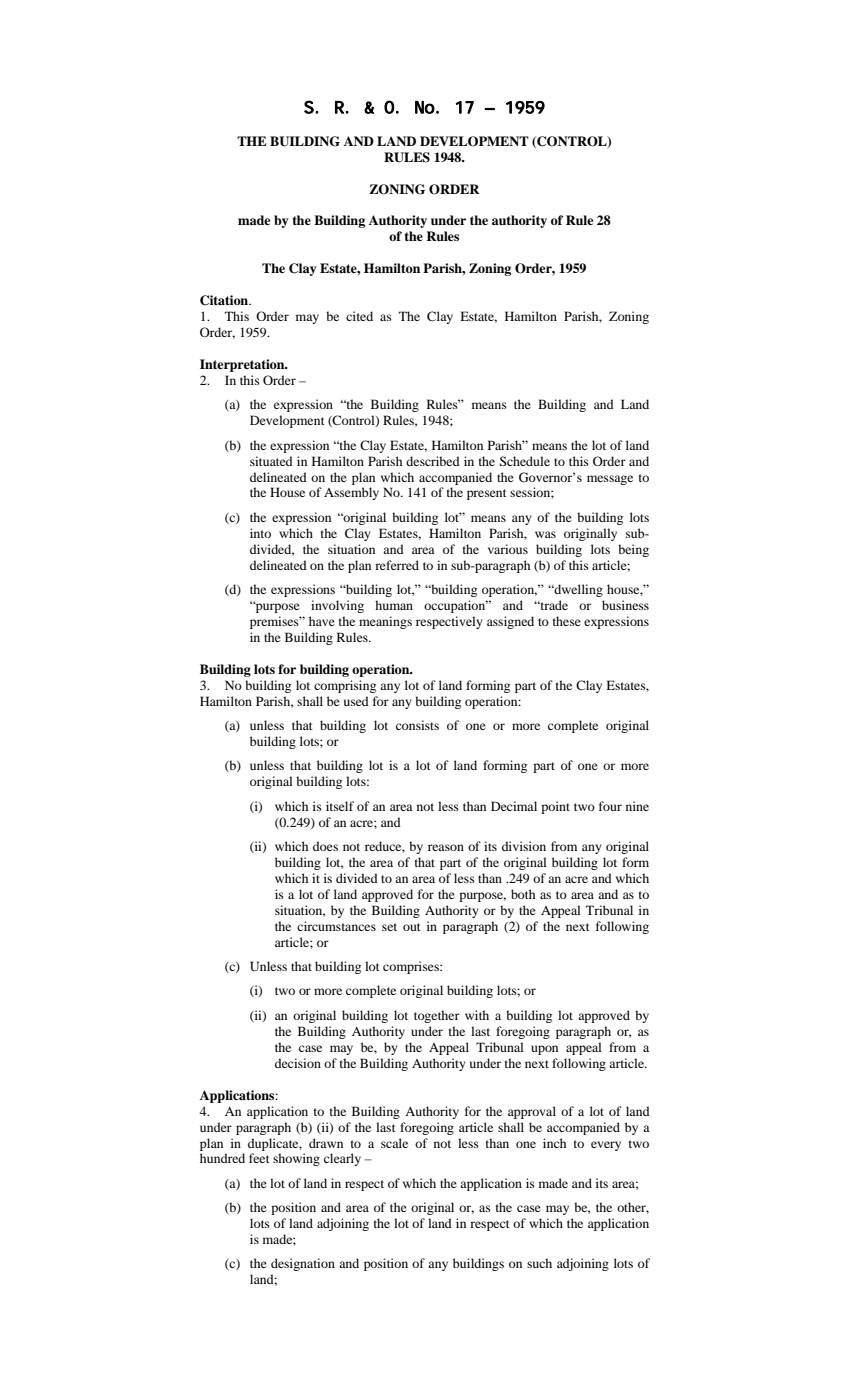  I want to click on circumstances, so click(336, 926).
